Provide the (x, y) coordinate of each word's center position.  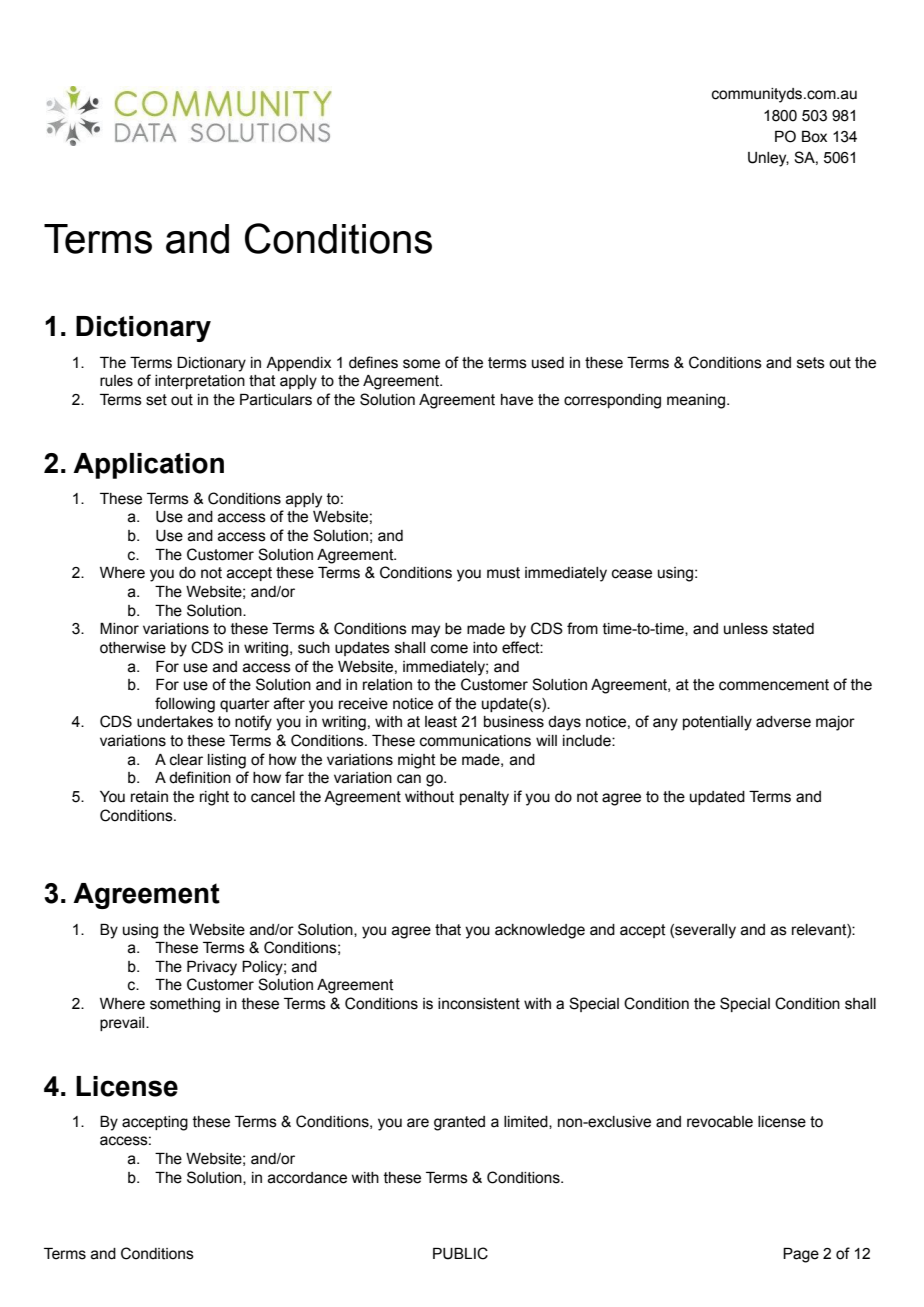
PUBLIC (460, 1253)
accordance (307, 1178)
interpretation (200, 382)
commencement (774, 685)
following (185, 705)
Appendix (298, 364)
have (517, 400)
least (441, 722)
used (548, 363)
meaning (696, 401)
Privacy (212, 968)
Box (814, 137)
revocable (720, 1122)
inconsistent (479, 1004)
